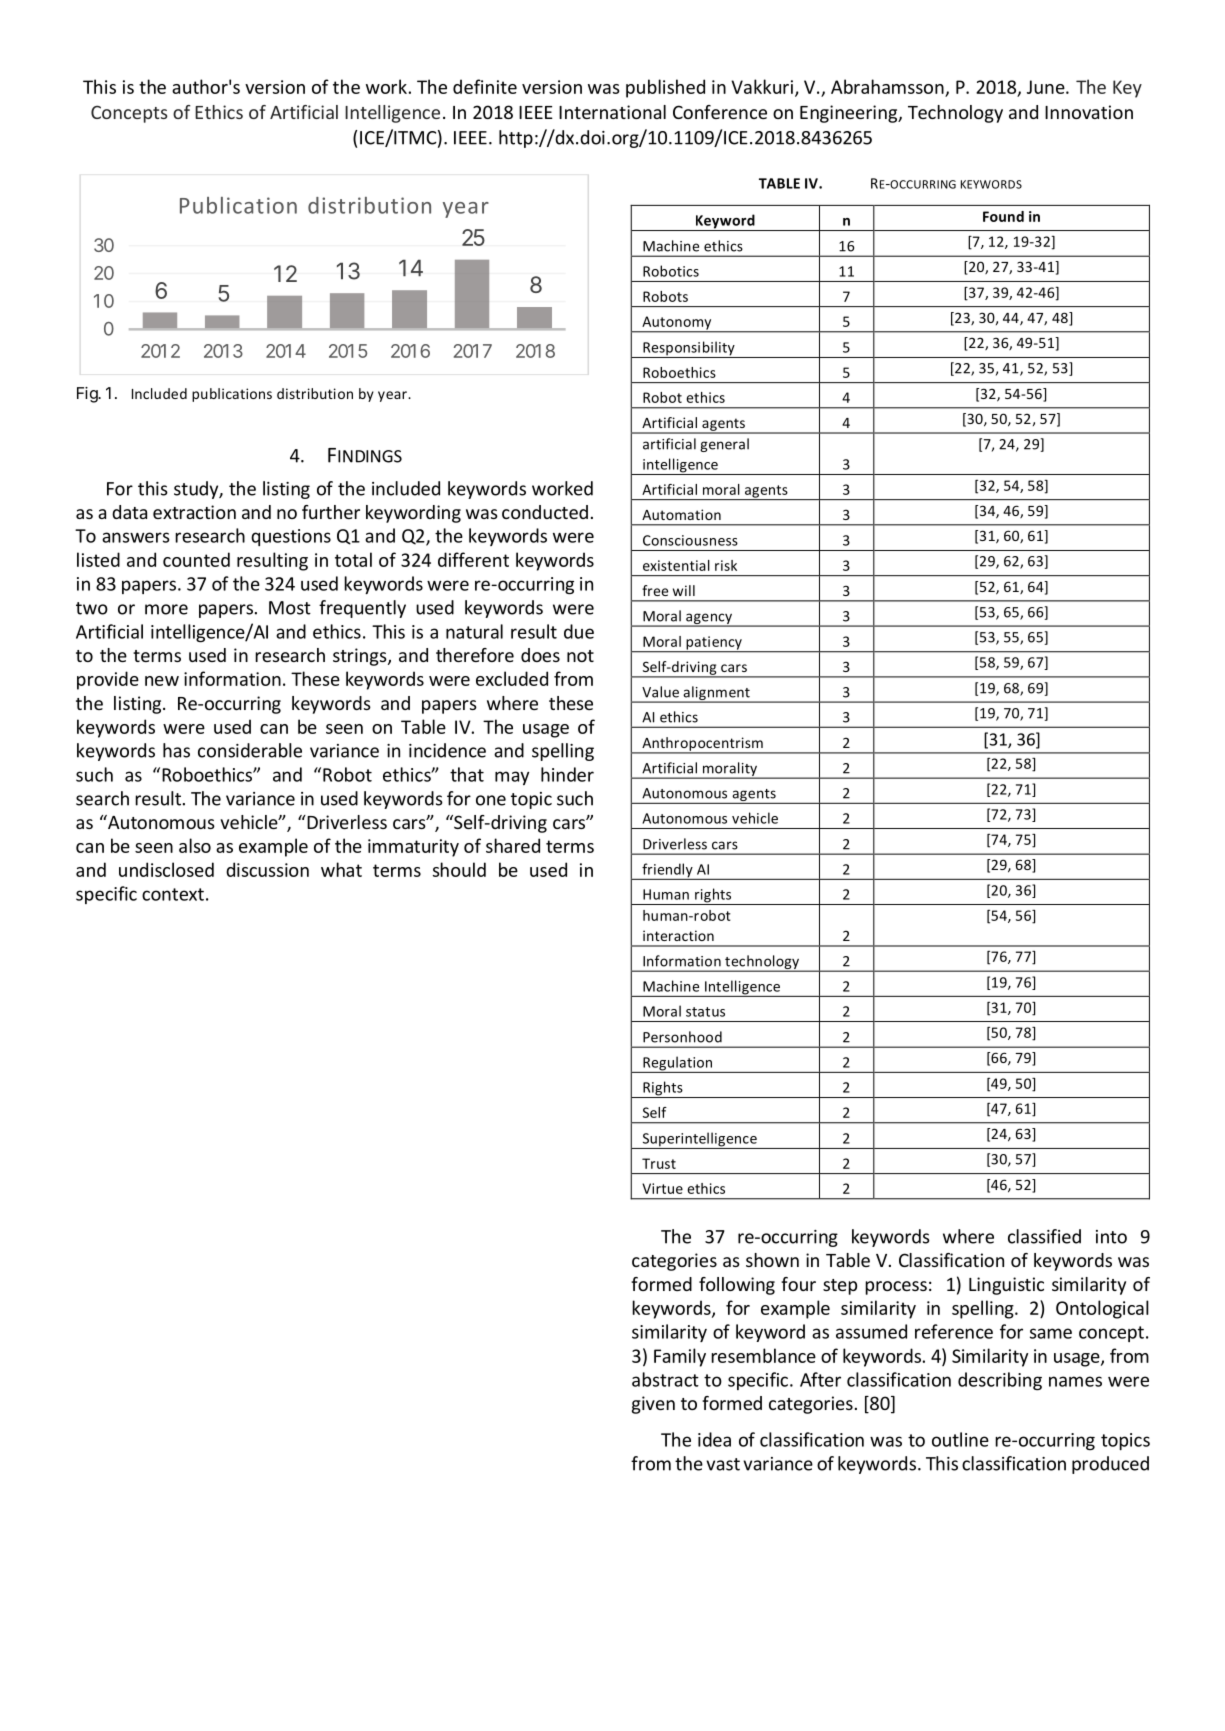 Image resolution: width=1225 pixels, height=1731 pixels. I want to click on general, so click(724, 445).
